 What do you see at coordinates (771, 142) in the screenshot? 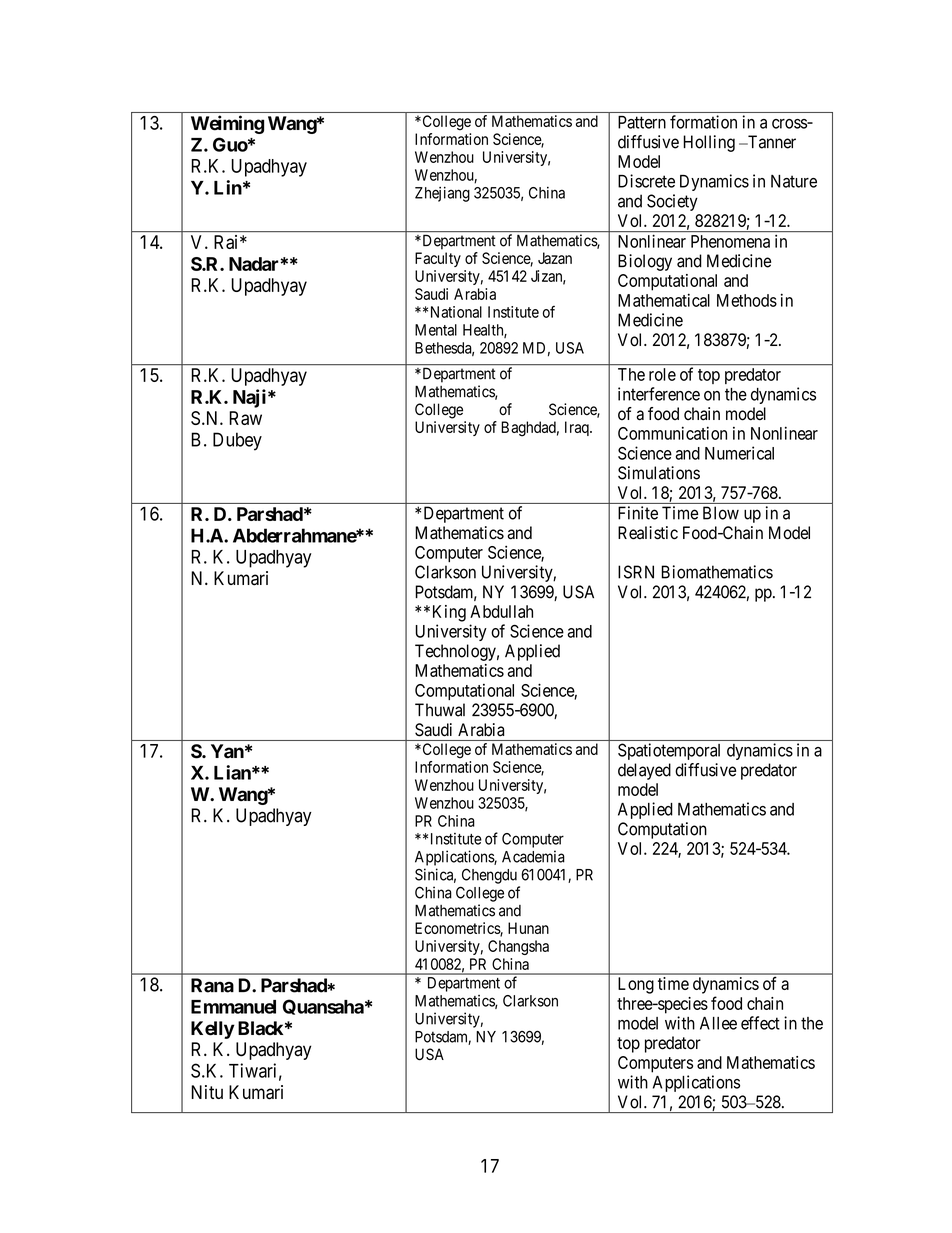
I see `Tanner` at bounding box center [771, 142].
